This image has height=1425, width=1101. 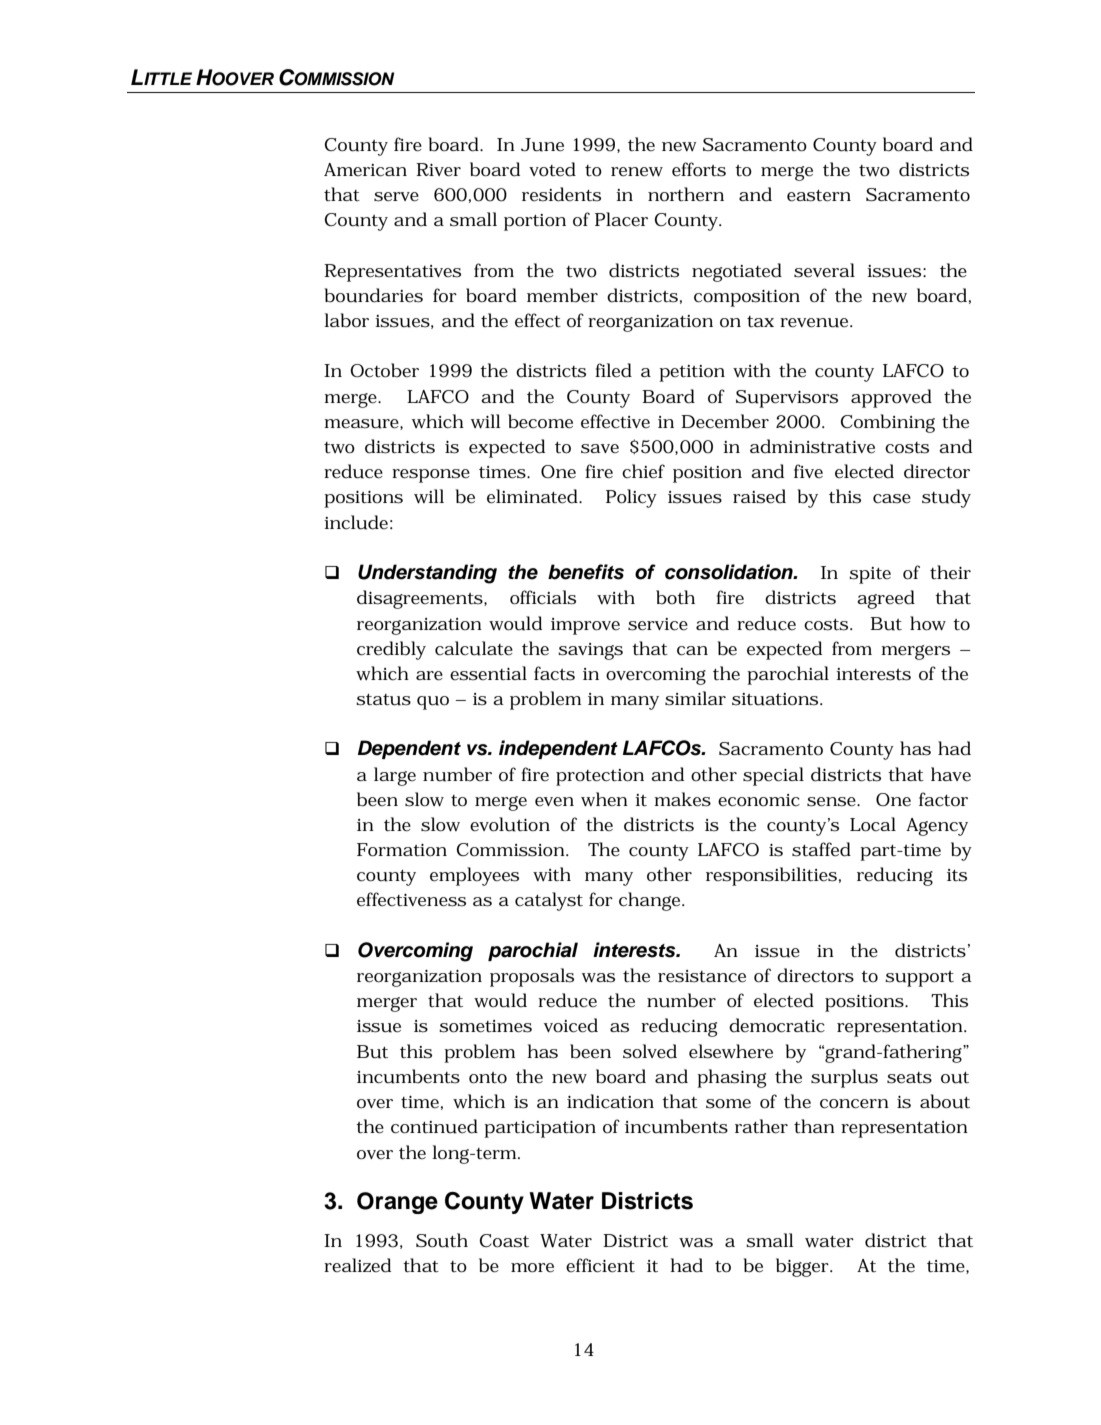 What do you see at coordinates (427, 574) in the image?
I see `Understanding` at bounding box center [427, 574].
